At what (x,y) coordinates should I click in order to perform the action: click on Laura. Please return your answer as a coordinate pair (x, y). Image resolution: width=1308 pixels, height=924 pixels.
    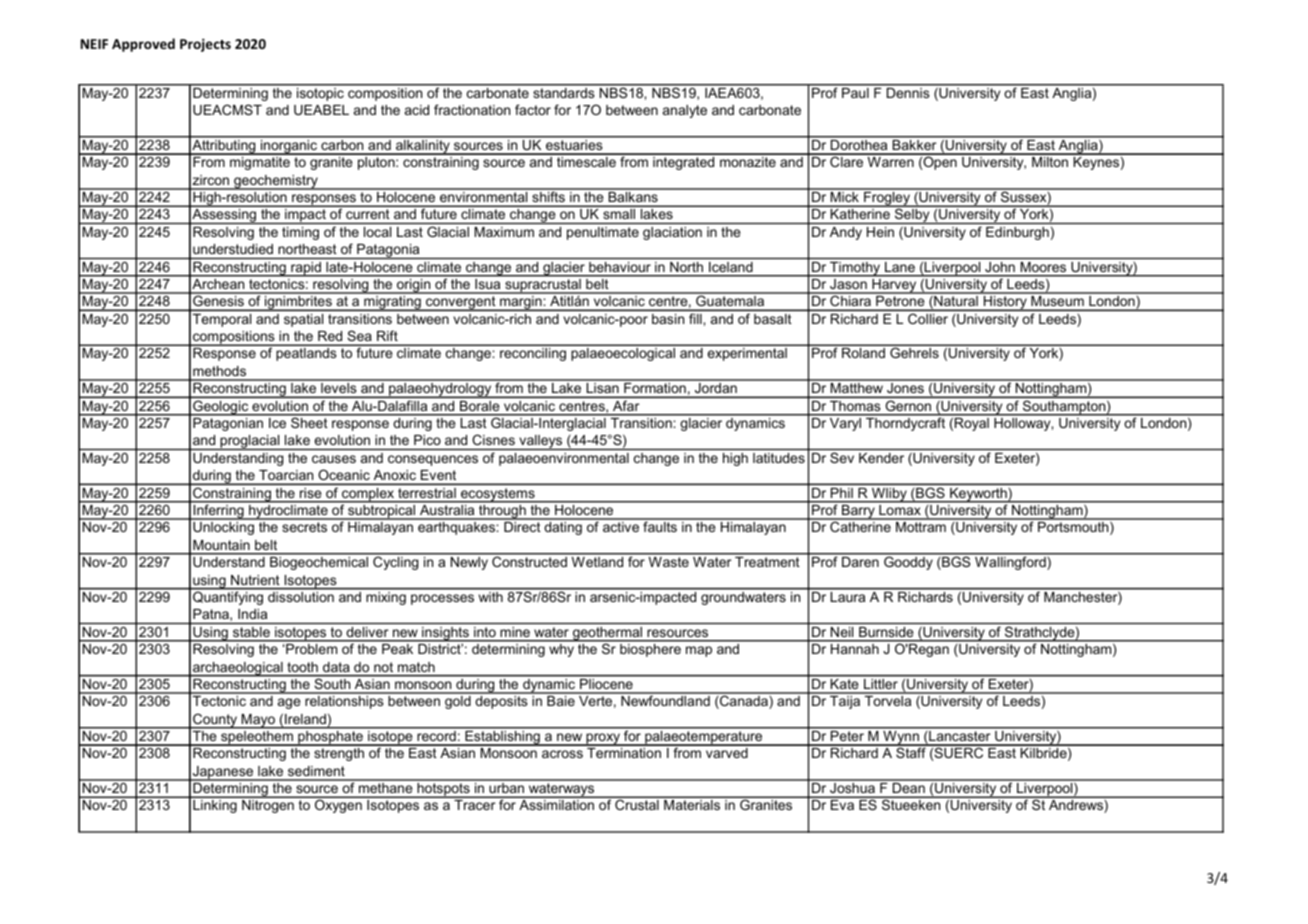
    Looking at the image, I should click on (848, 597).
